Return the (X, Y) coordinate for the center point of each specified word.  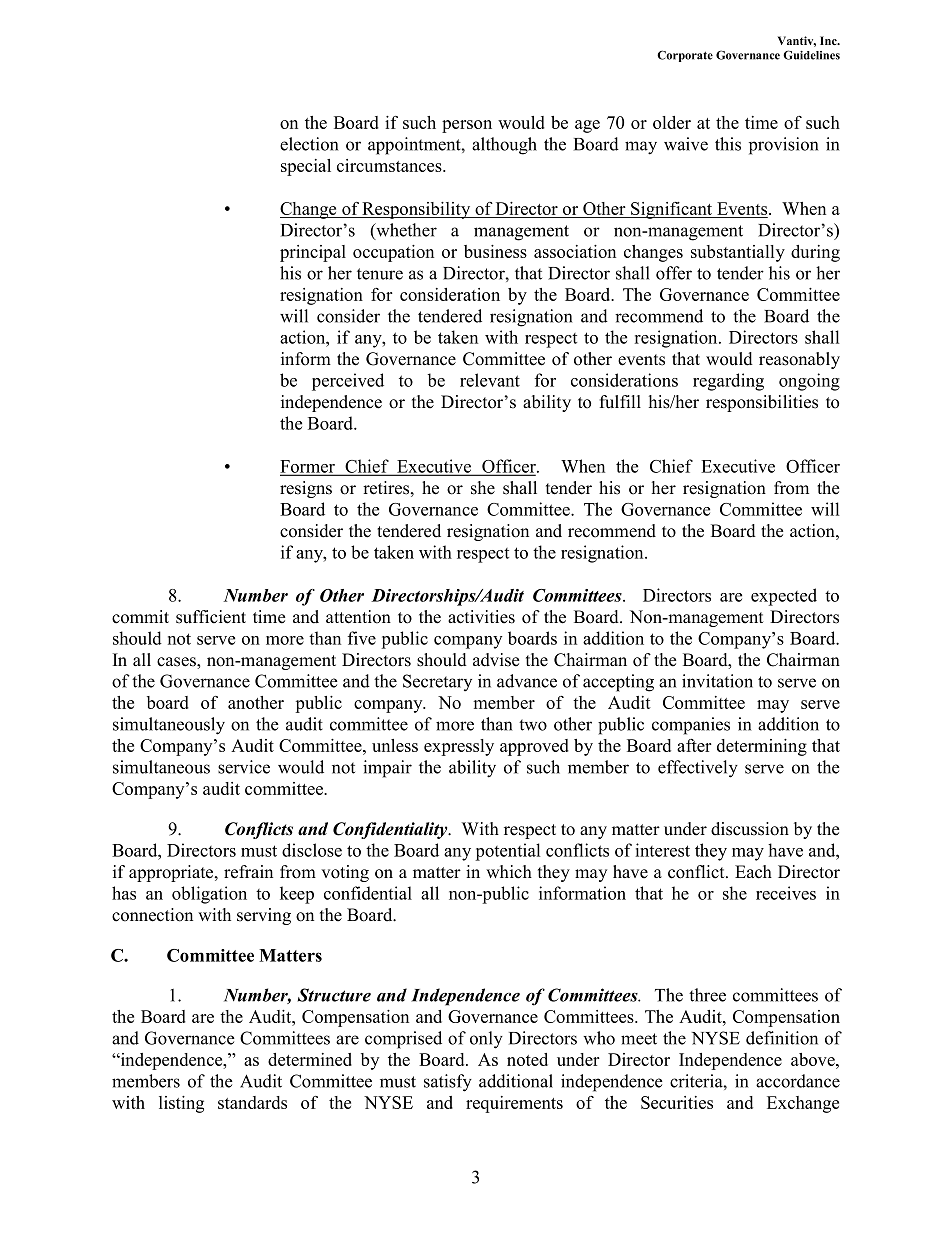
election (309, 144)
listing (181, 1104)
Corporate (685, 56)
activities (481, 617)
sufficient (211, 617)
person (467, 126)
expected (784, 597)
